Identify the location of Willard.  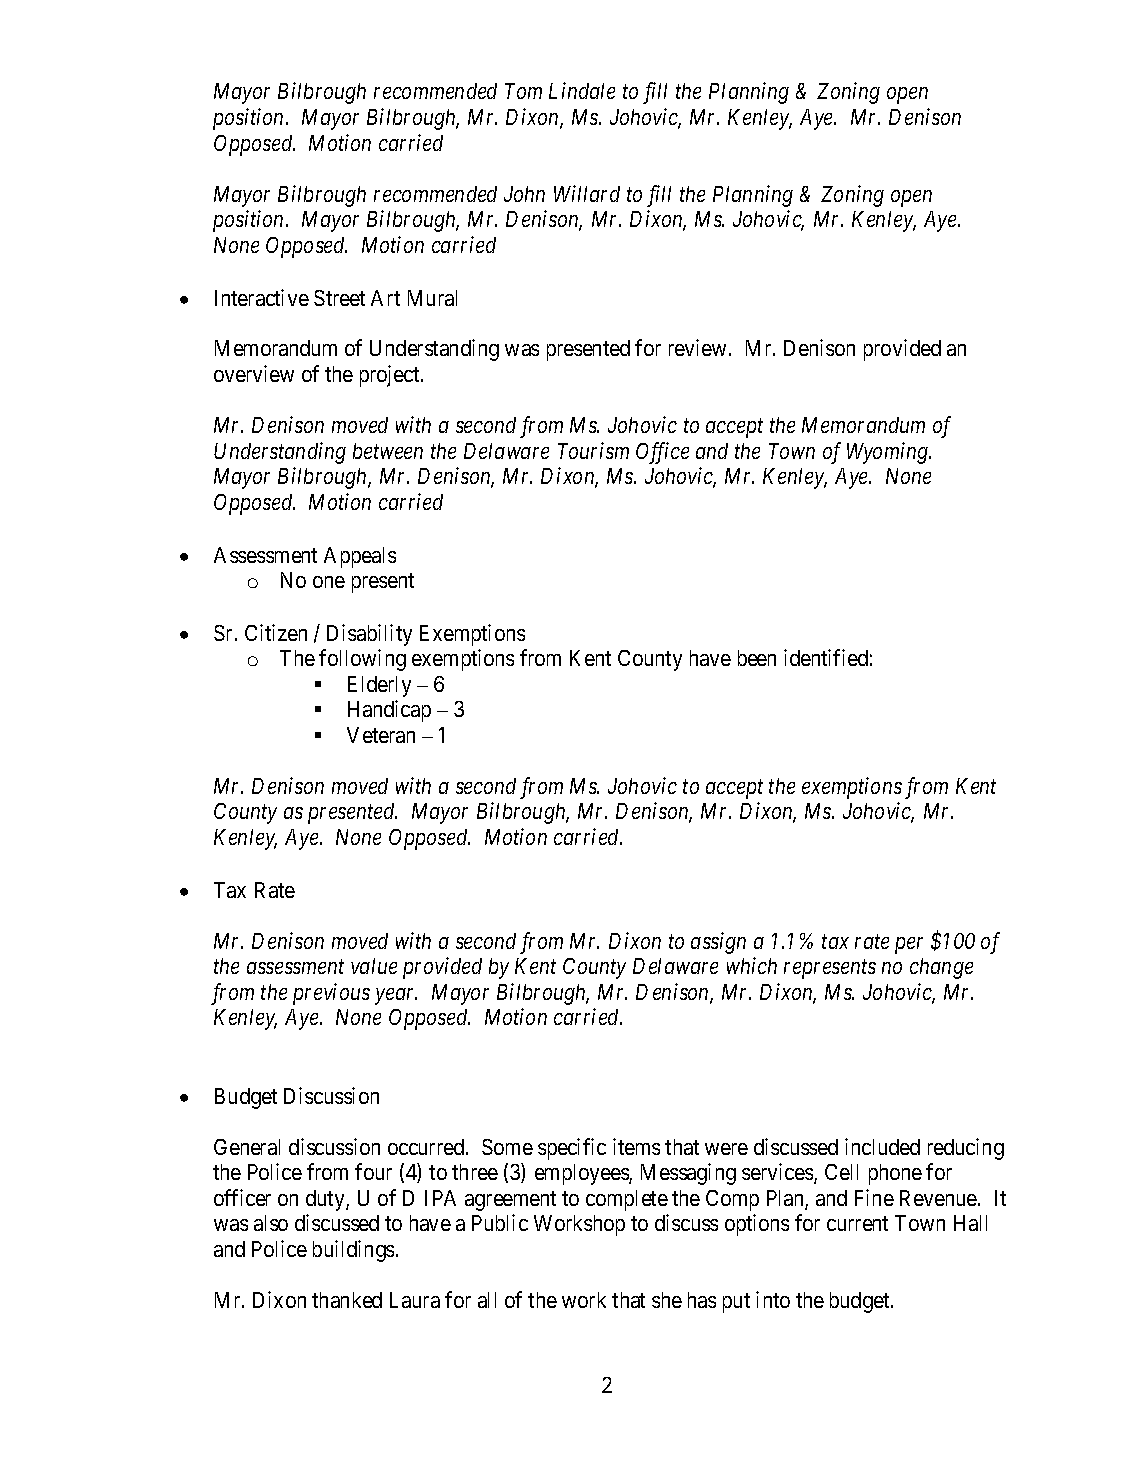
(587, 193).
